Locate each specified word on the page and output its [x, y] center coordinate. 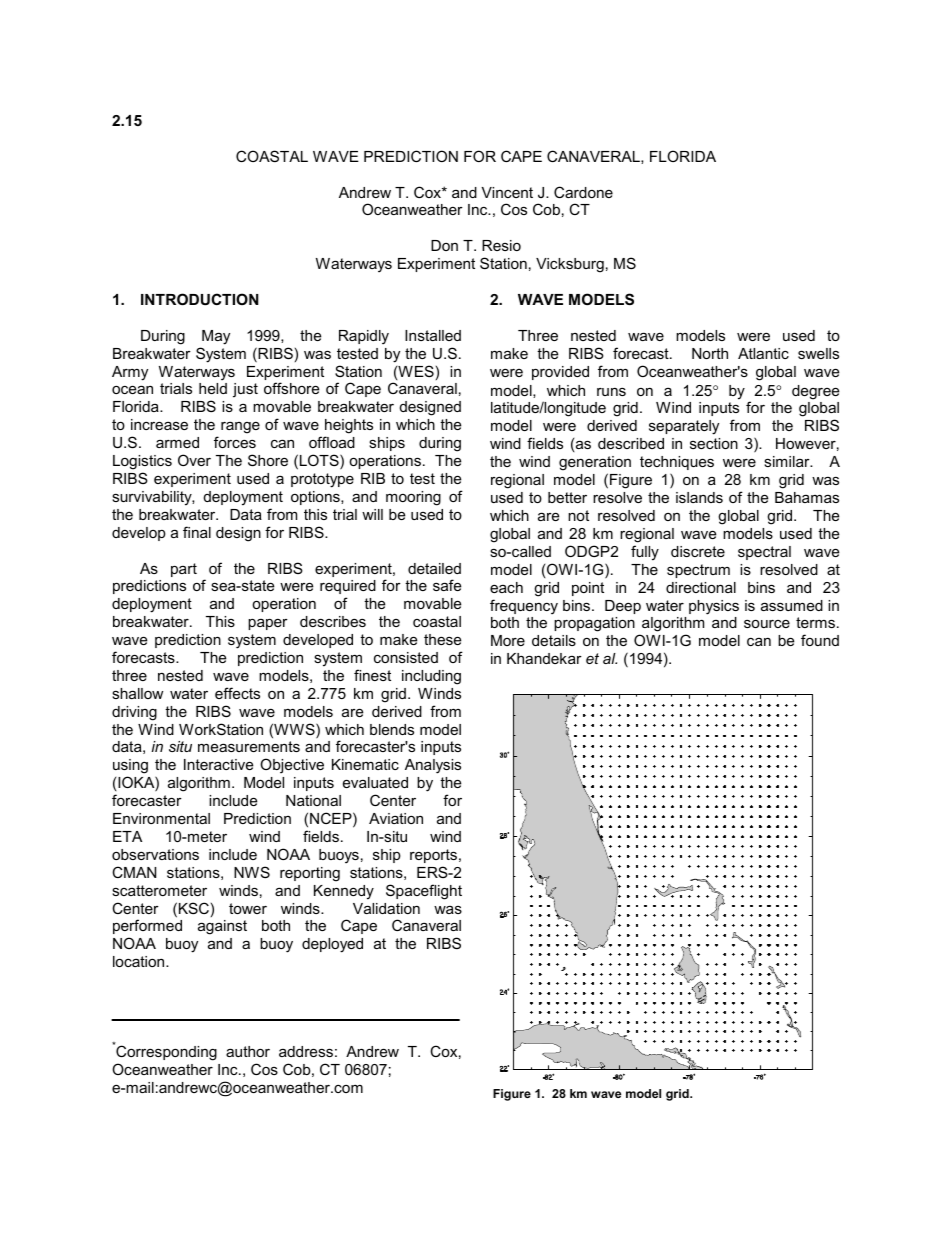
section [714, 443]
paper [268, 624]
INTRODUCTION [200, 299]
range [240, 427]
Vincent [507, 192]
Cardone [583, 192]
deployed [332, 945]
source [767, 624]
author [248, 1051]
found [820, 640]
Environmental [161, 818]
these [442, 639]
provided [560, 373]
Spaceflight [424, 892]
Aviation [396, 818]
